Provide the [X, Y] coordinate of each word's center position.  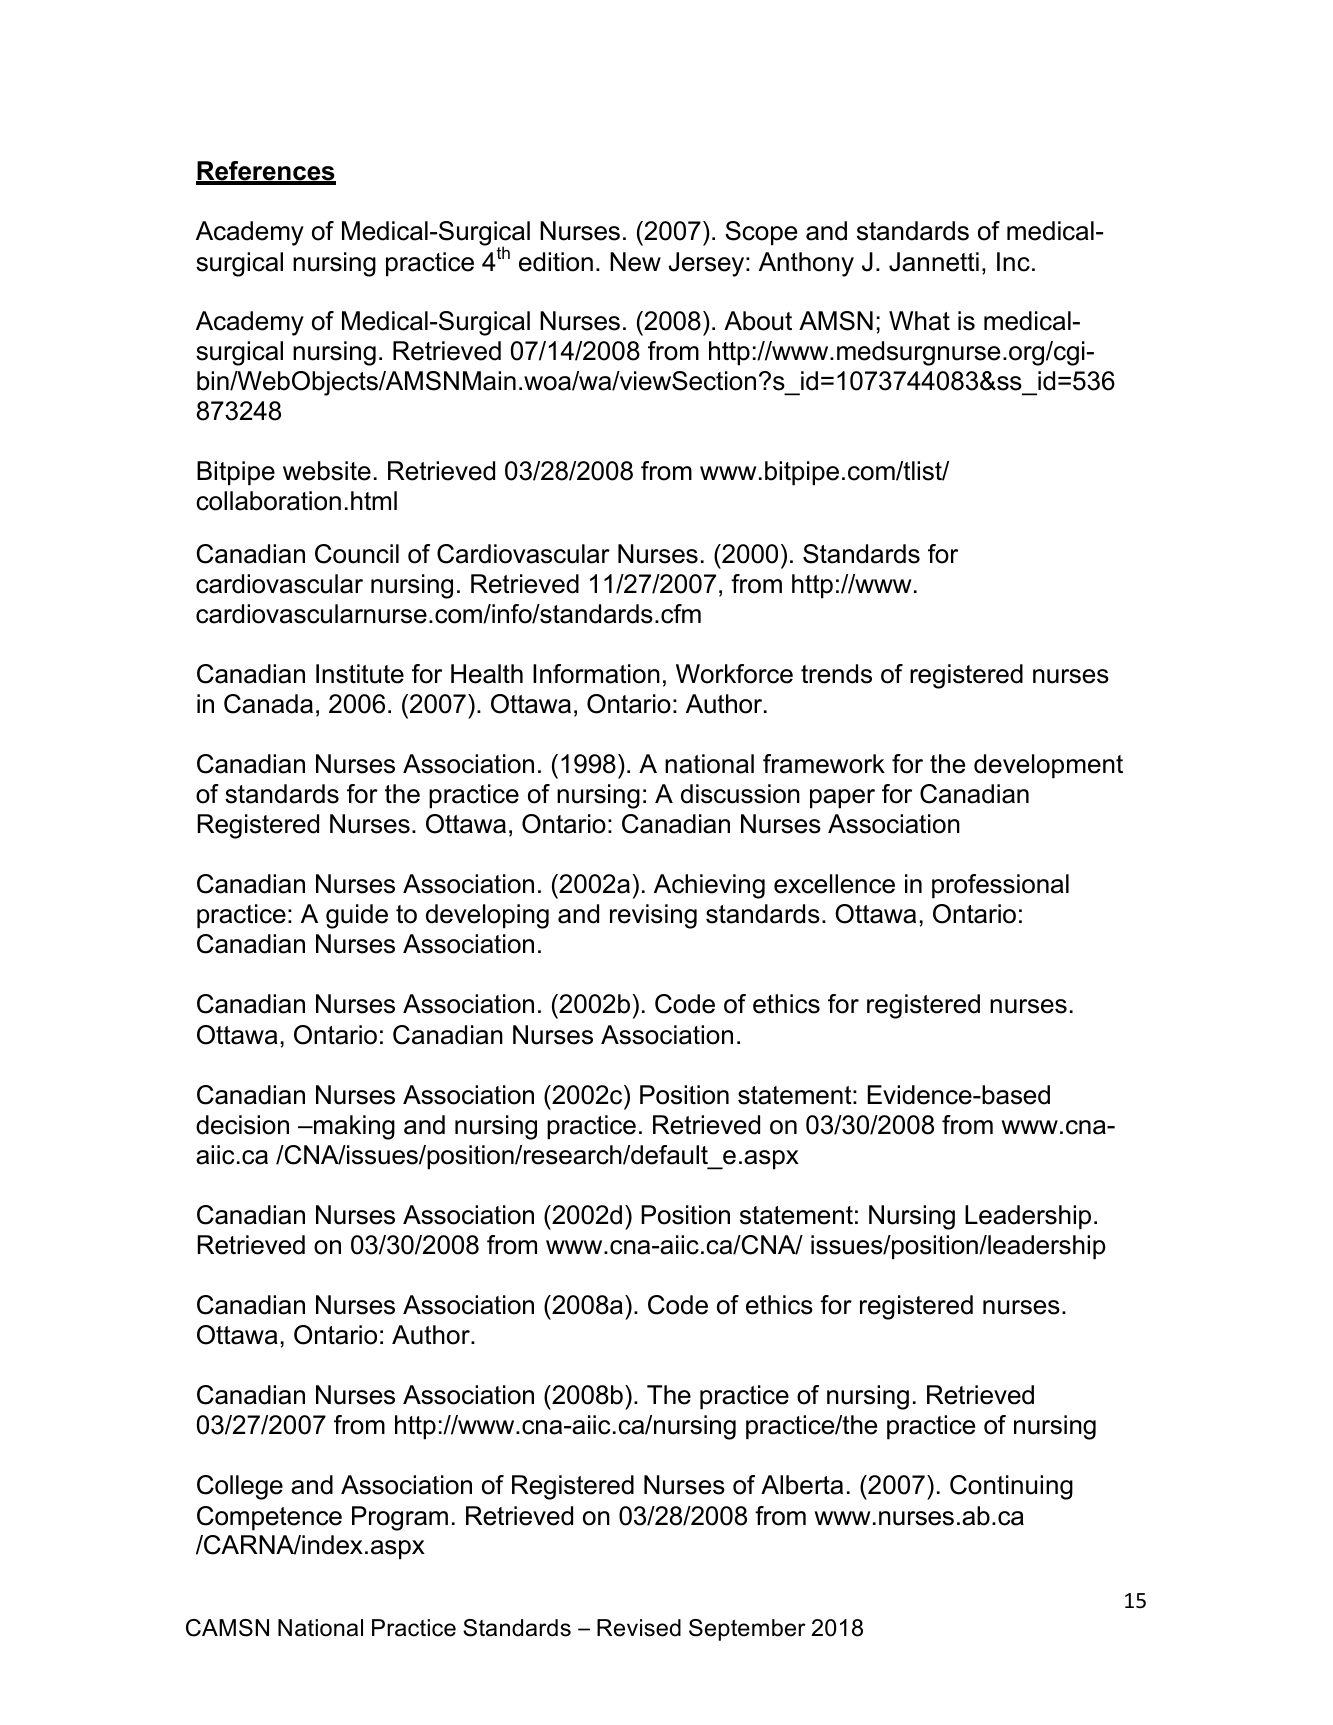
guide [357, 916]
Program [400, 1518]
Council [357, 554]
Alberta [802, 1485]
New [635, 262]
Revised [639, 1628]
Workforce [734, 674]
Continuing [1011, 1487]
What [919, 321]
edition [556, 262]
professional [1000, 886]
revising [653, 916]
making [353, 1127]
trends [836, 674]
